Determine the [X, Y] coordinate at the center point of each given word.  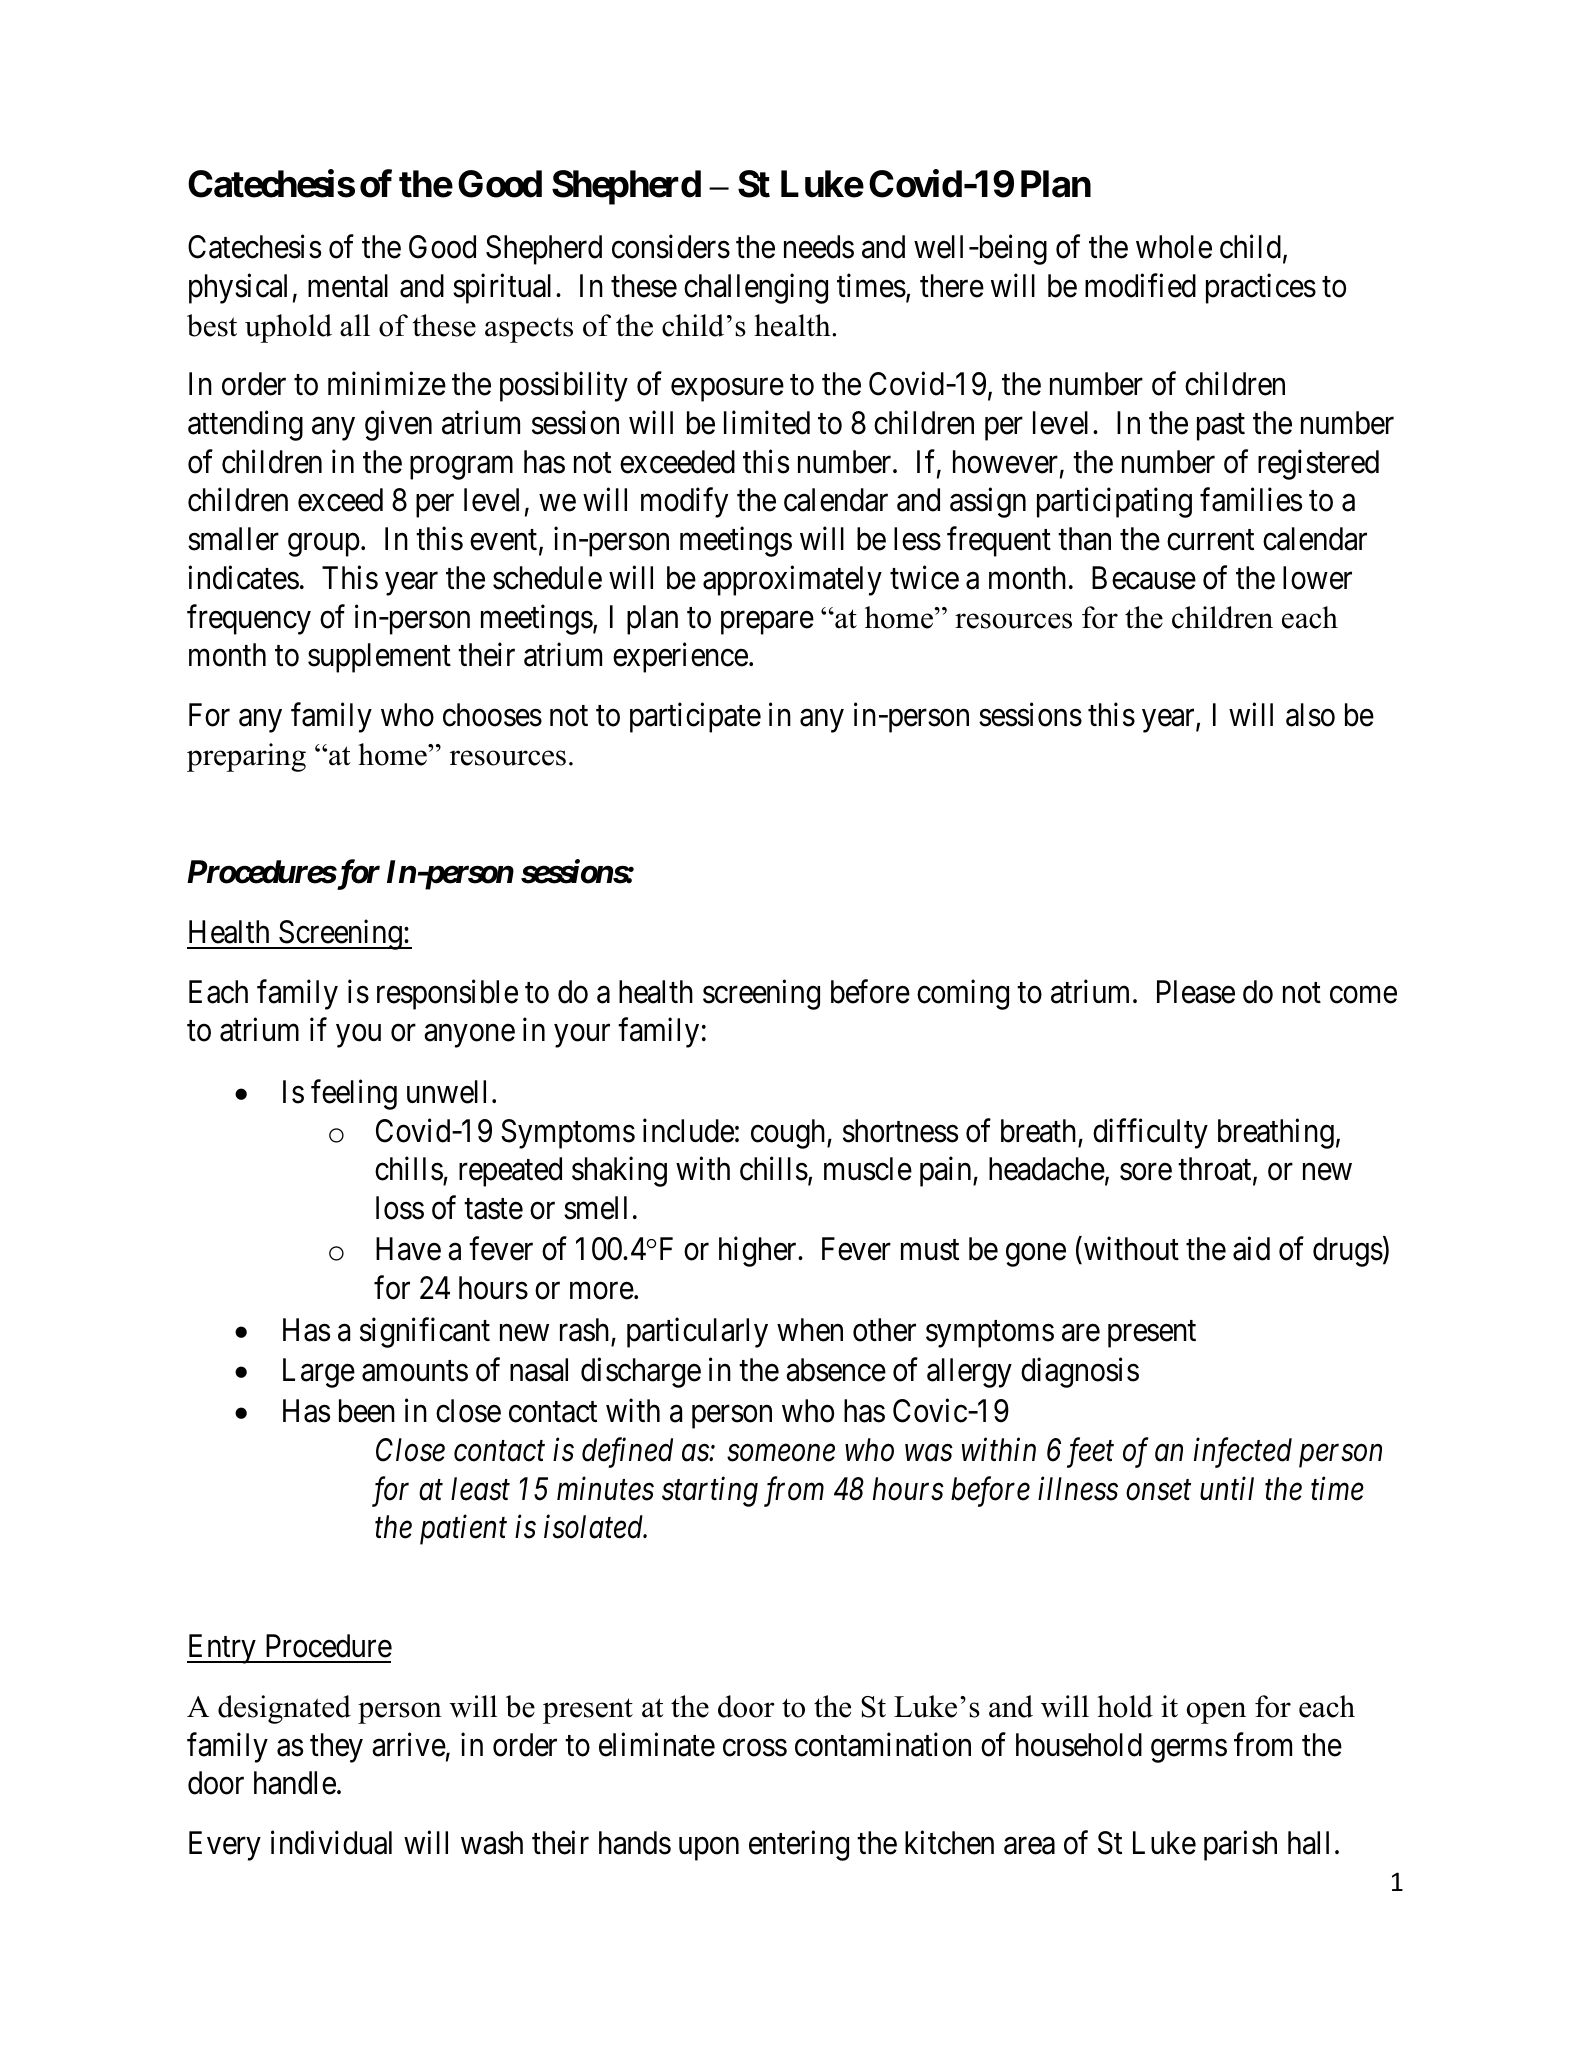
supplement [379, 658]
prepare [767, 623]
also [1310, 715]
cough [789, 1134]
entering [799, 1846]
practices [1261, 289]
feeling [354, 1095]
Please [1196, 992]
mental [348, 286]
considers [671, 247]
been [367, 1411]
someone [781, 1453]
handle [295, 1783]
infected [1243, 1452]
